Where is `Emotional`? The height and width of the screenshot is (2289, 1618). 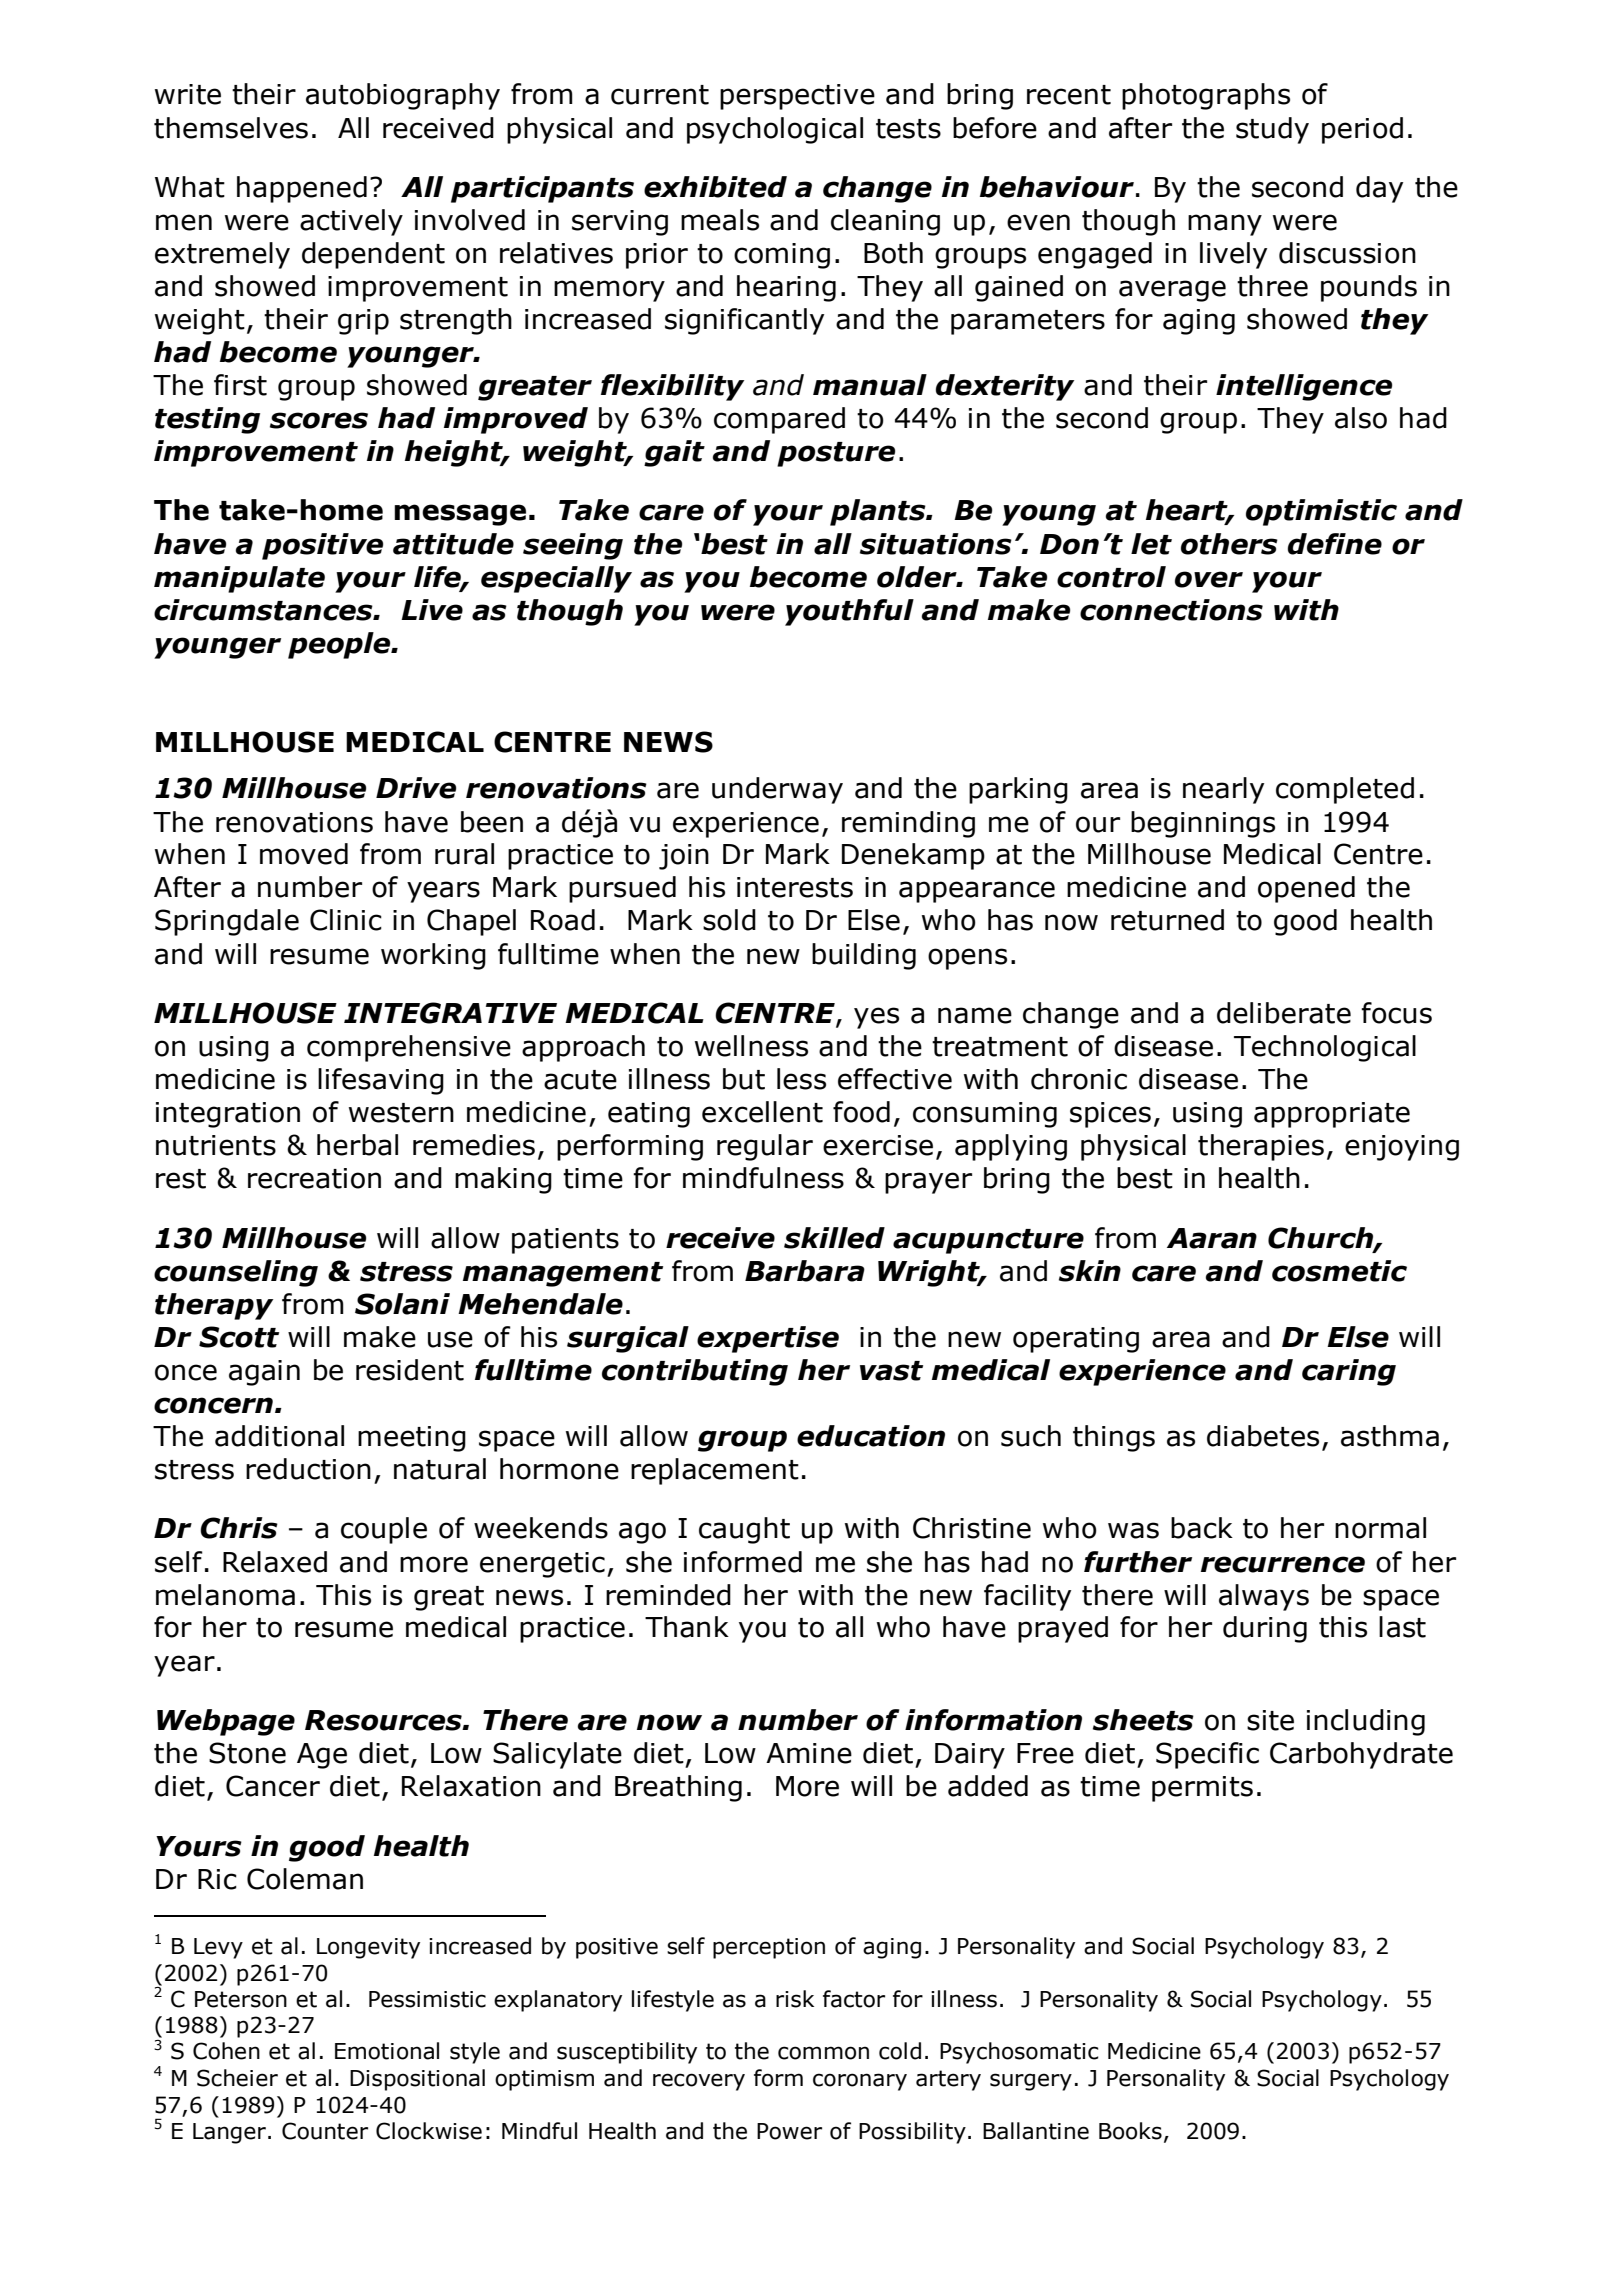
Emotional is located at coordinates (387, 2051).
